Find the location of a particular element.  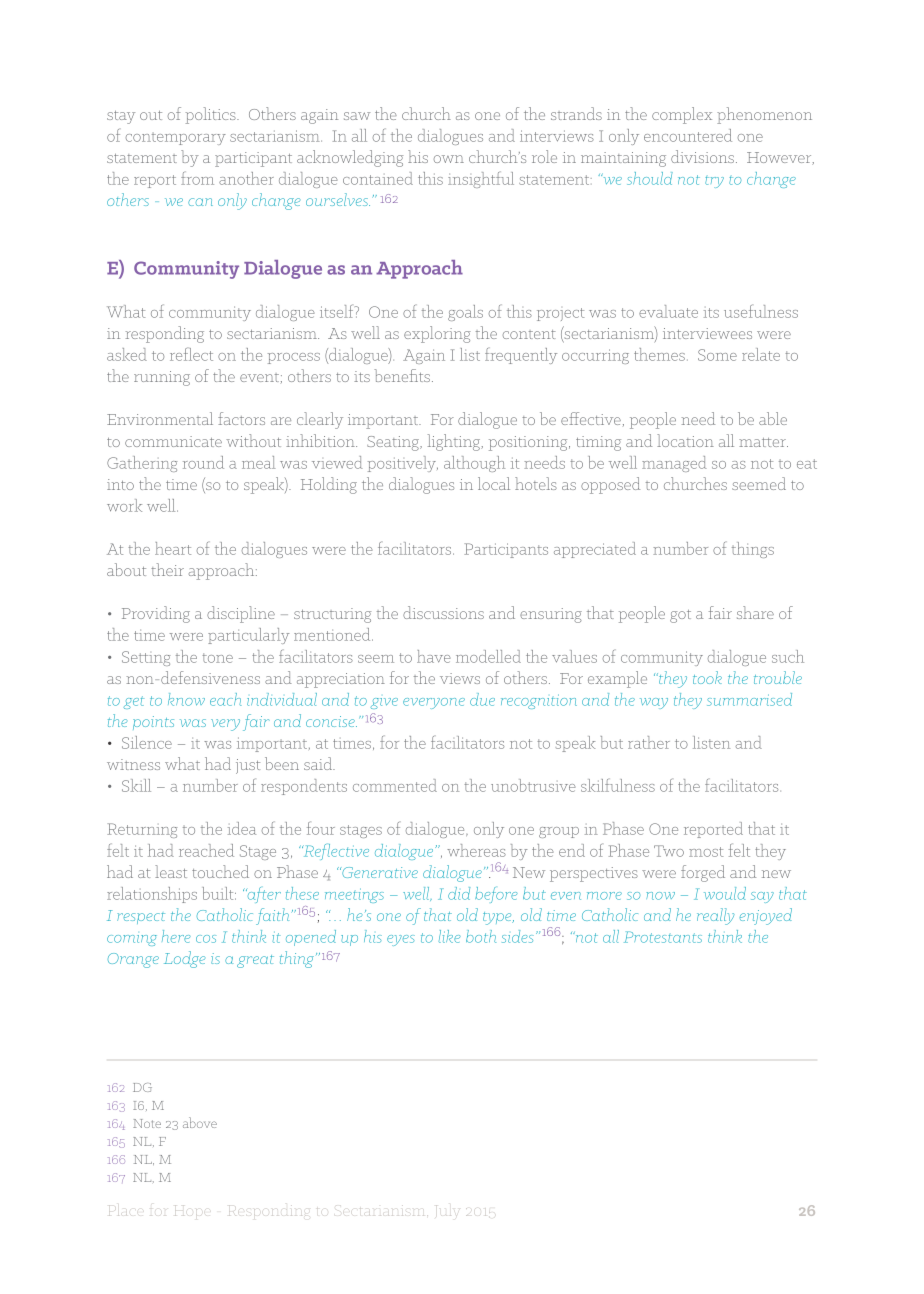

above is located at coordinates (200, 1122).
